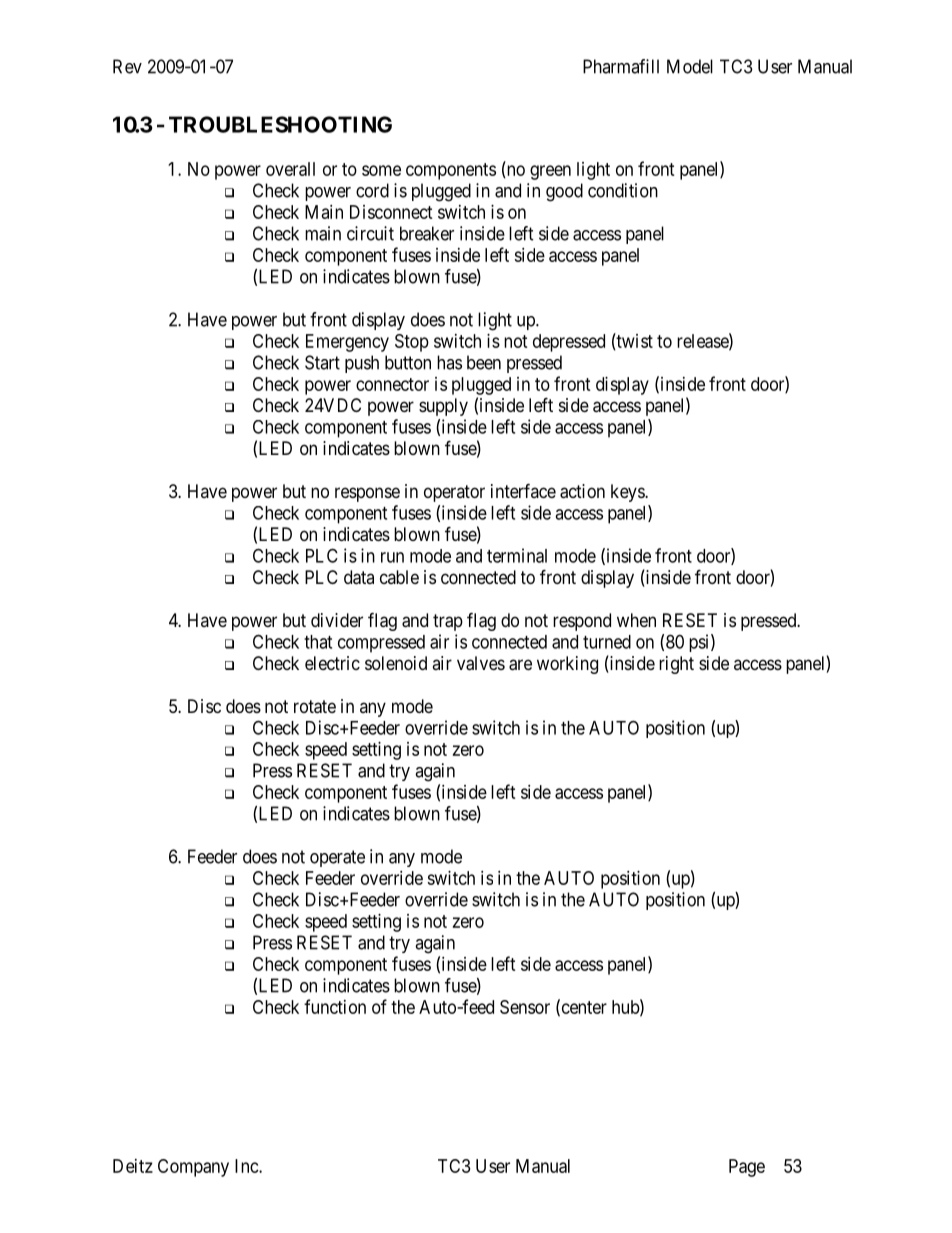 This screenshot has width=952, height=1233. What do you see at coordinates (623, 190) in the screenshot?
I see `condition` at bounding box center [623, 190].
